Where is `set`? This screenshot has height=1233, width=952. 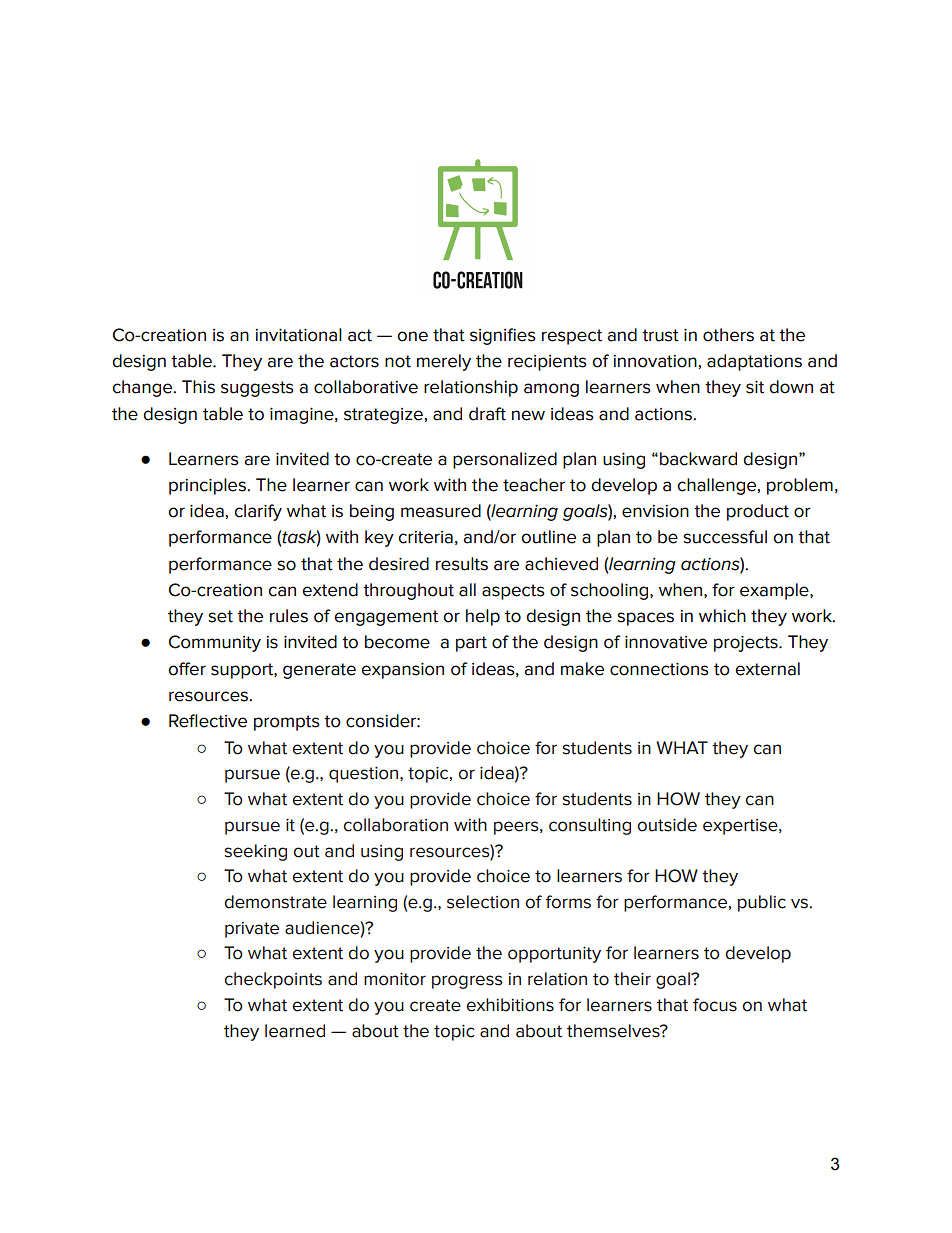 set is located at coordinates (220, 616).
